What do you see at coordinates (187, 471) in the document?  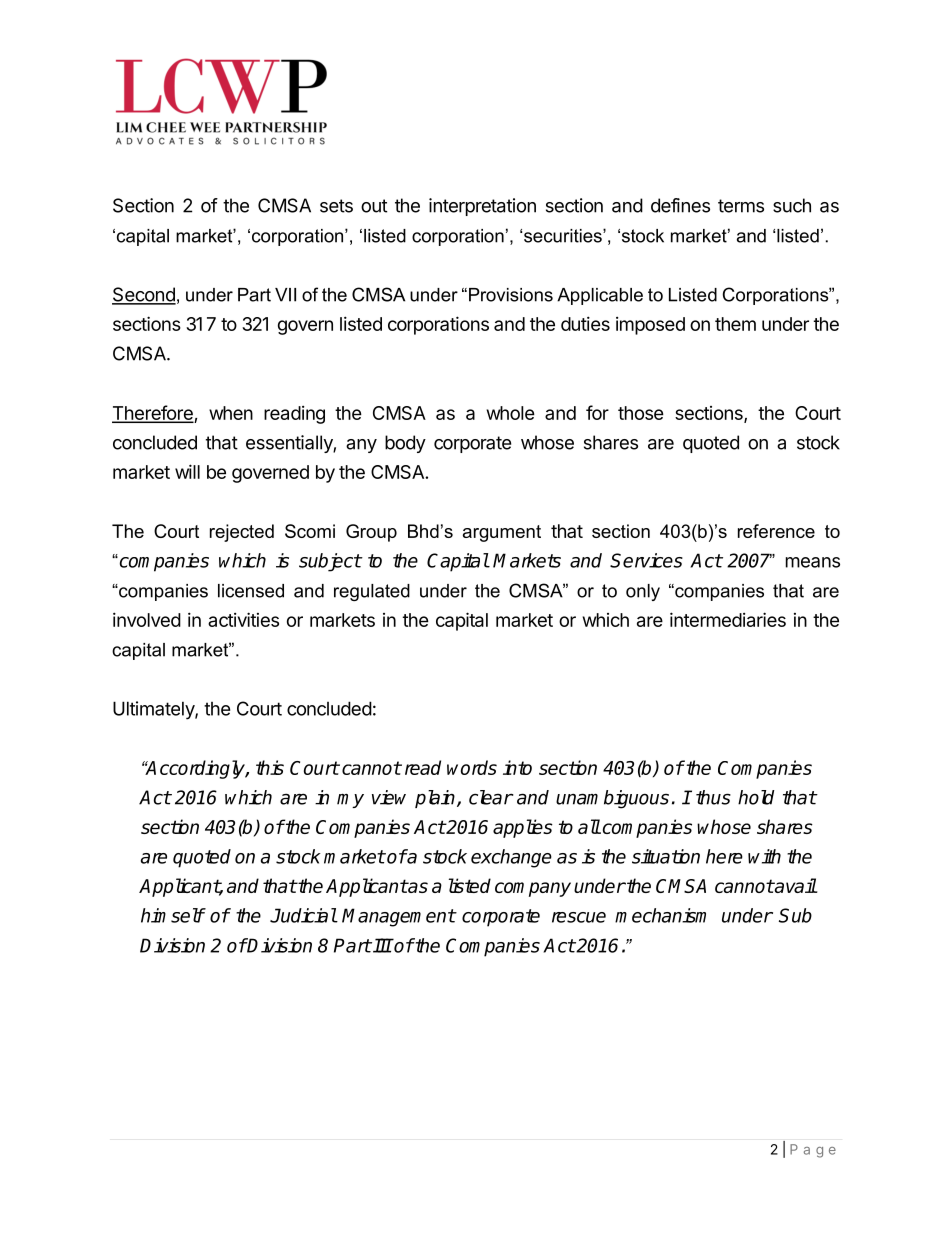 I see `will` at bounding box center [187, 471].
